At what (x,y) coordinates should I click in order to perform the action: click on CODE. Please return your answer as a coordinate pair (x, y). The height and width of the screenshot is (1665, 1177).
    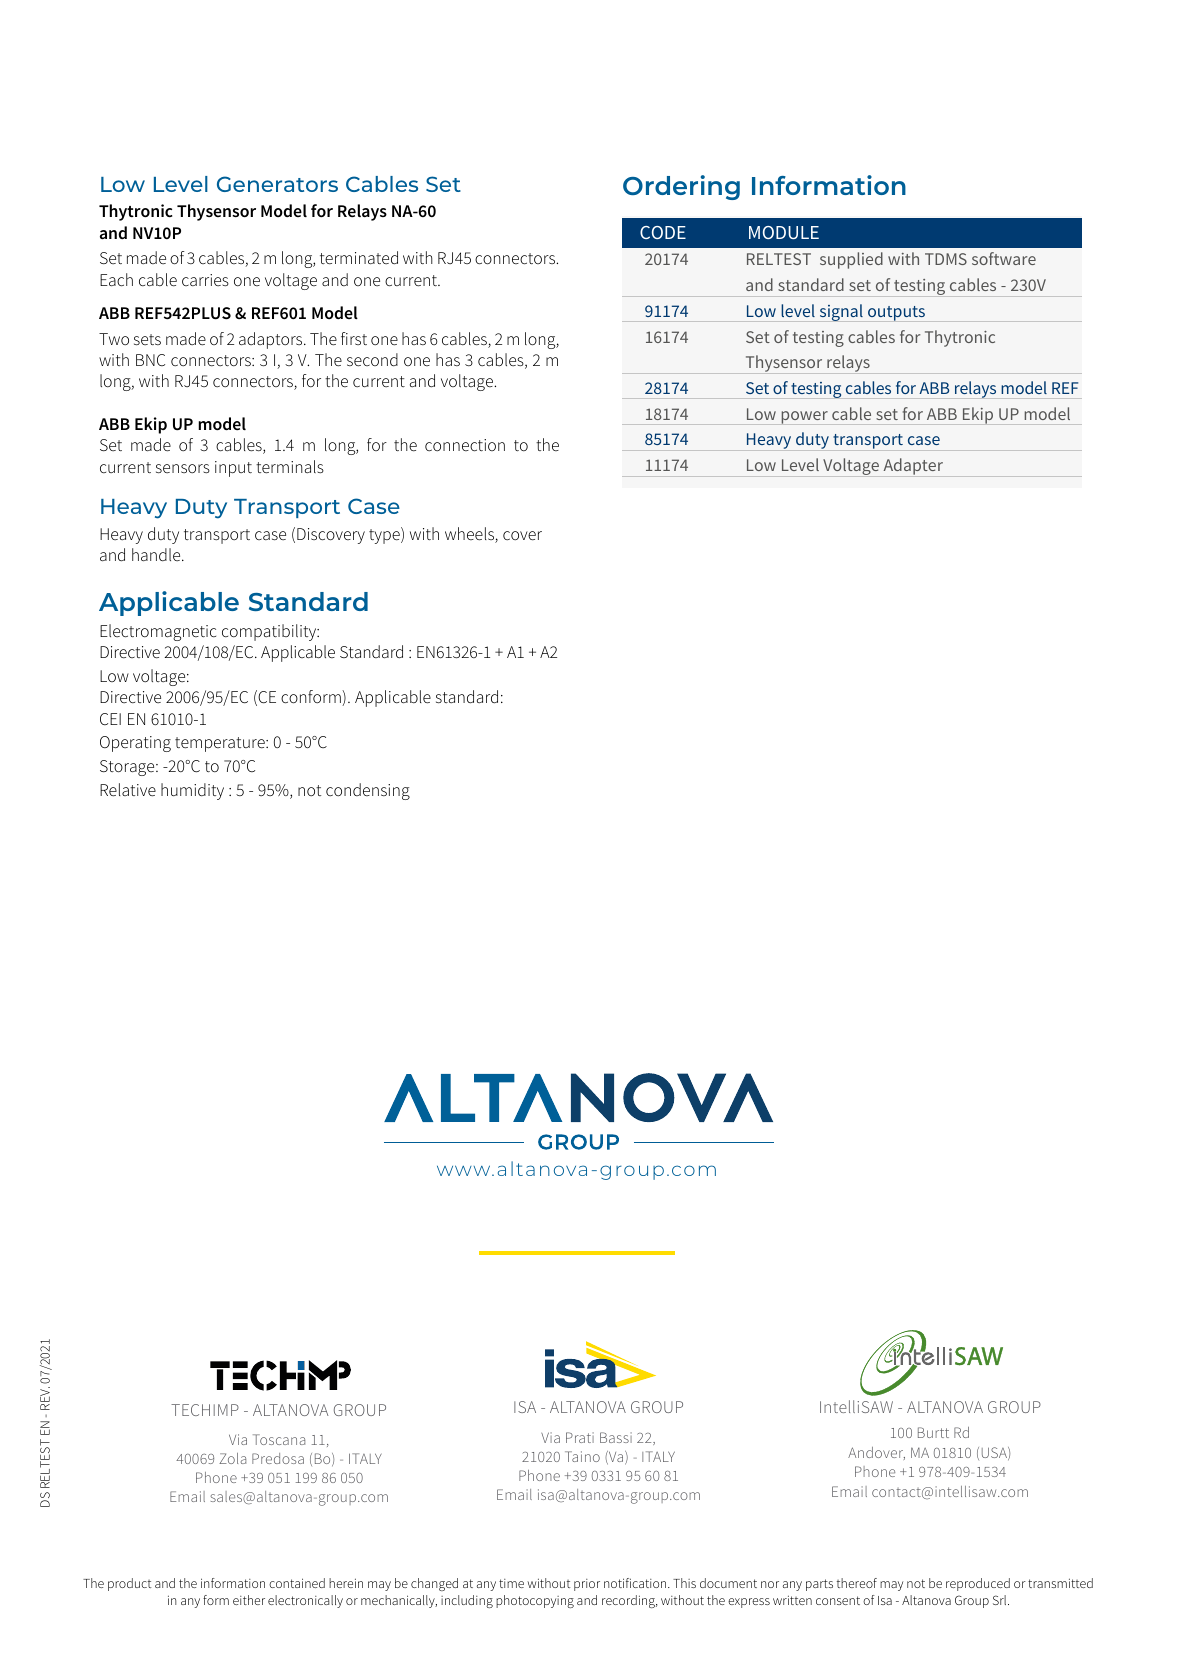
    Looking at the image, I should click on (663, 232).
